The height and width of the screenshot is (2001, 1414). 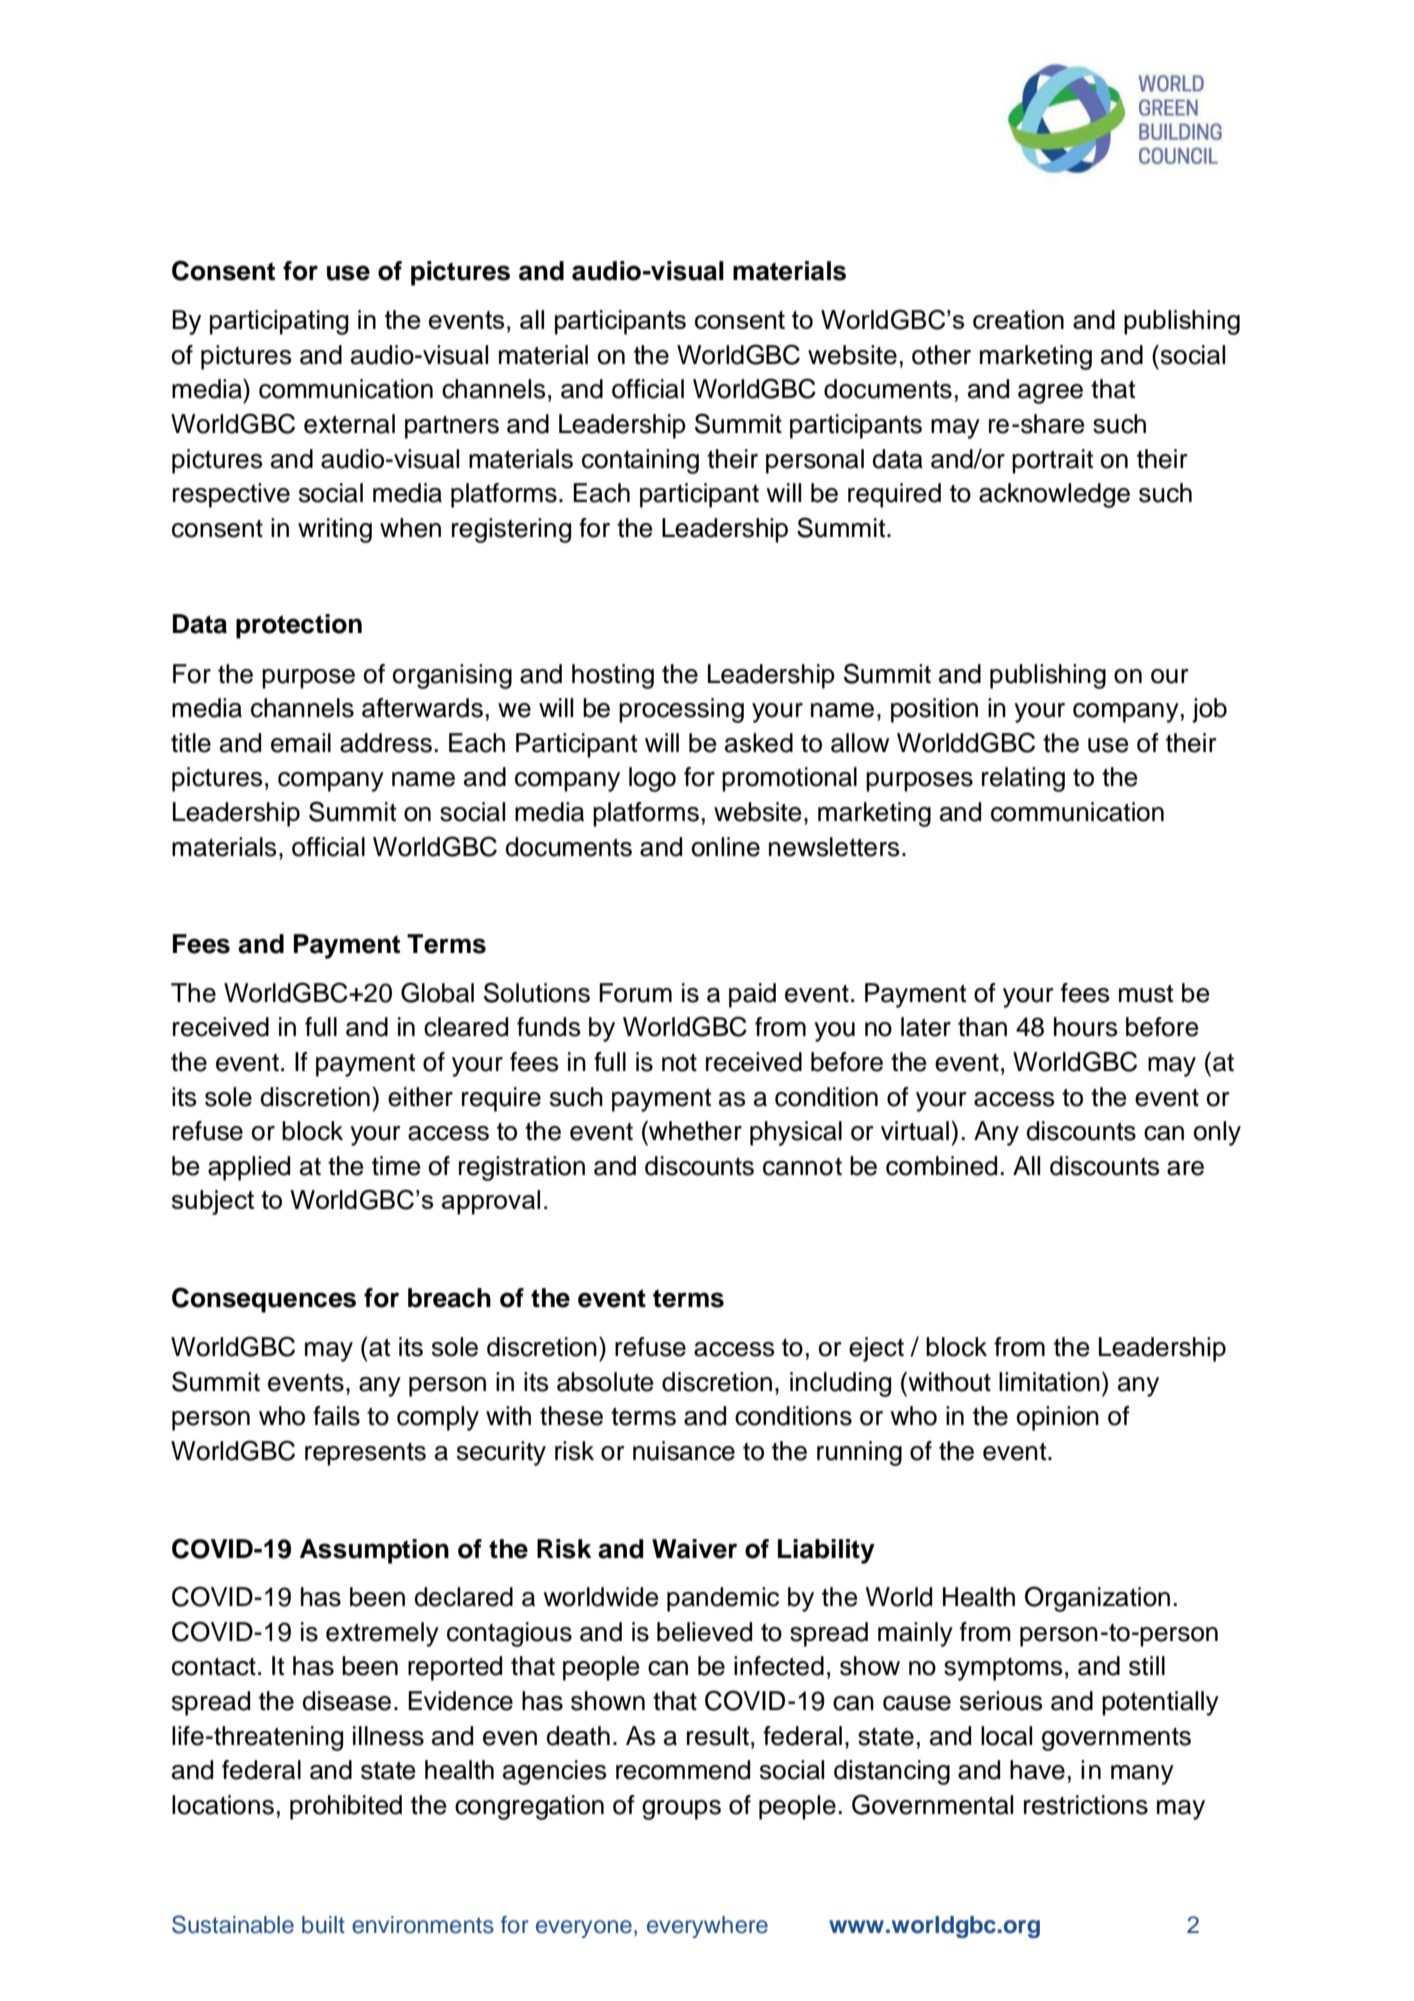 What do you see at coordinates (694, 1549) in the screenshot?
I see `Waiver` at bounding box center [694, 1549].
